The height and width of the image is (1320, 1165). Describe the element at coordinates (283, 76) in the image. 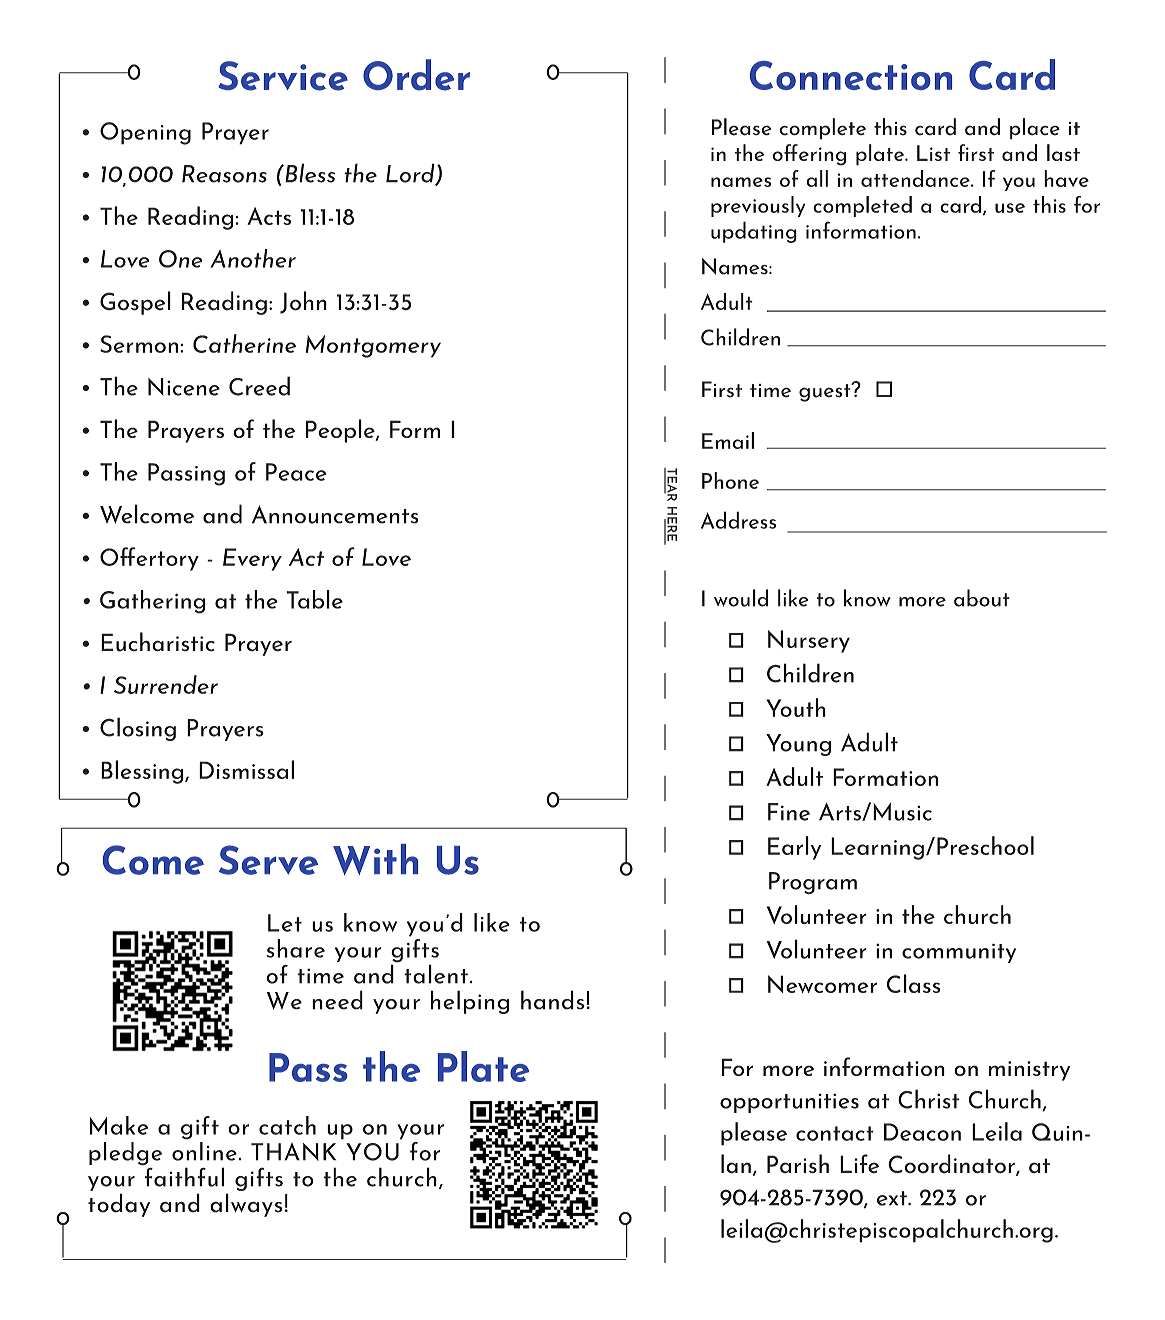

I see `Service` at that location.
